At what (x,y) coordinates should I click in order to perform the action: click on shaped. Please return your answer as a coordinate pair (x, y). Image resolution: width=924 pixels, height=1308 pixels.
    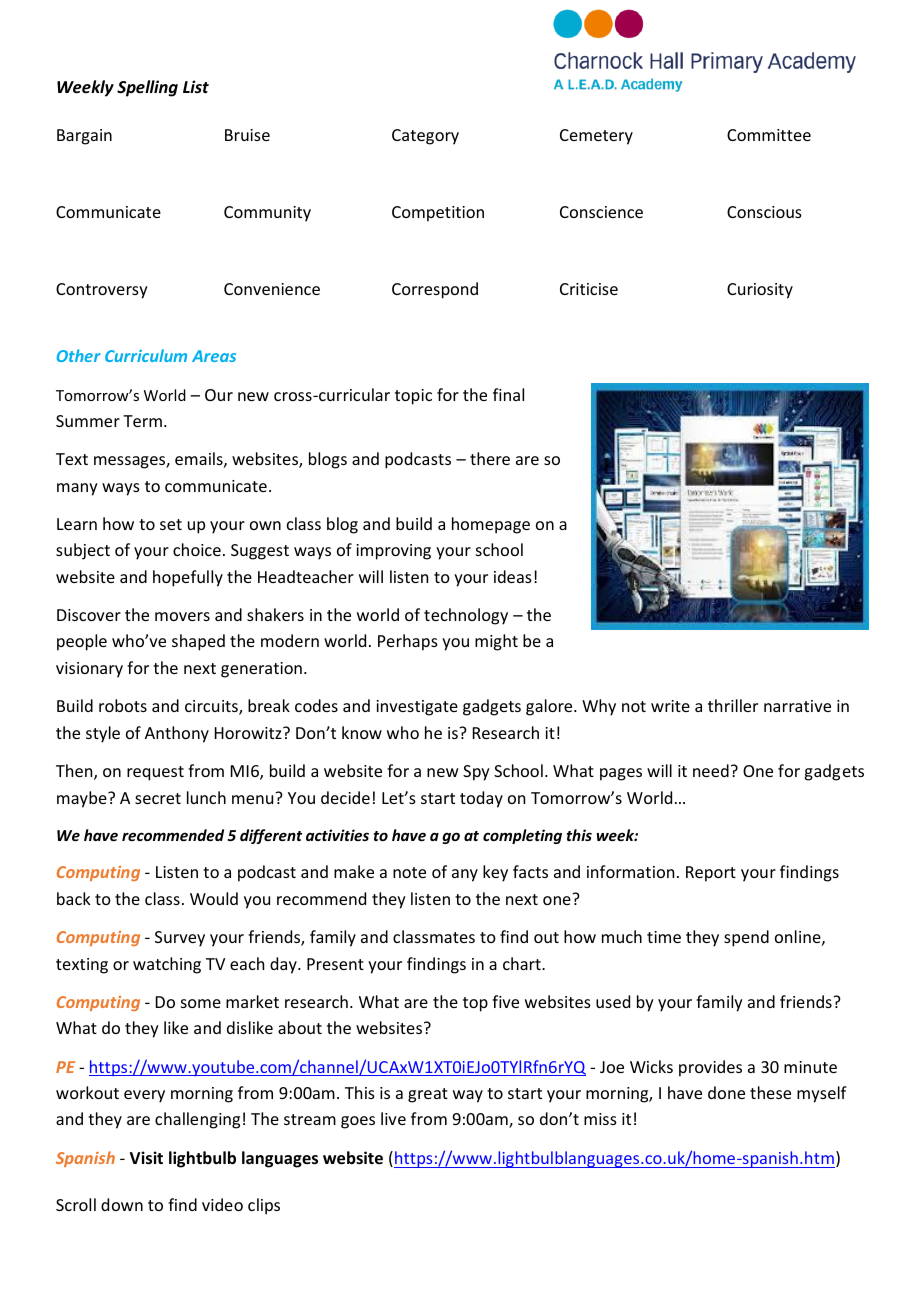
    Looking at the image, I should click on (198, 642).
